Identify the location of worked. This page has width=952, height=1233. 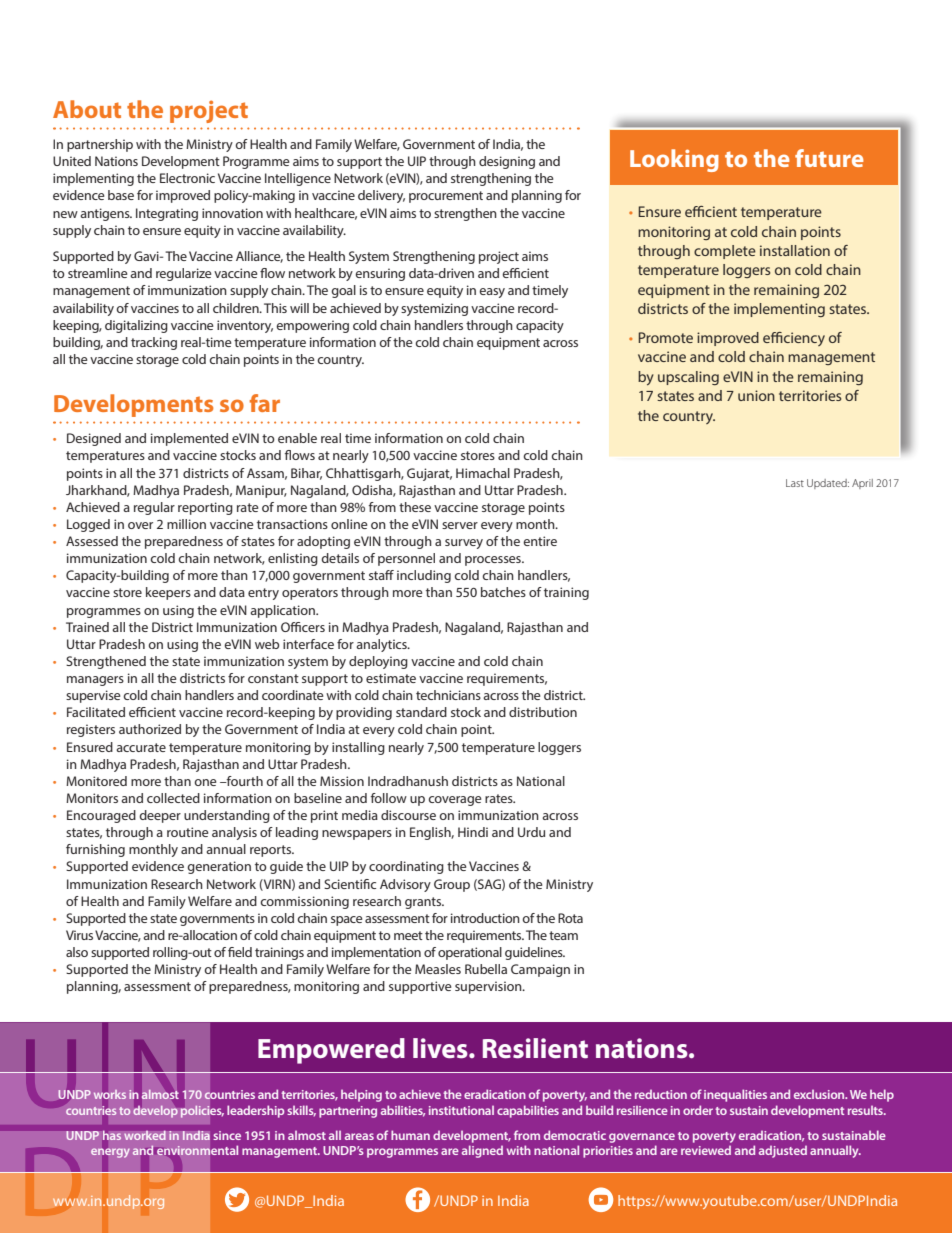
(145, 1135).
